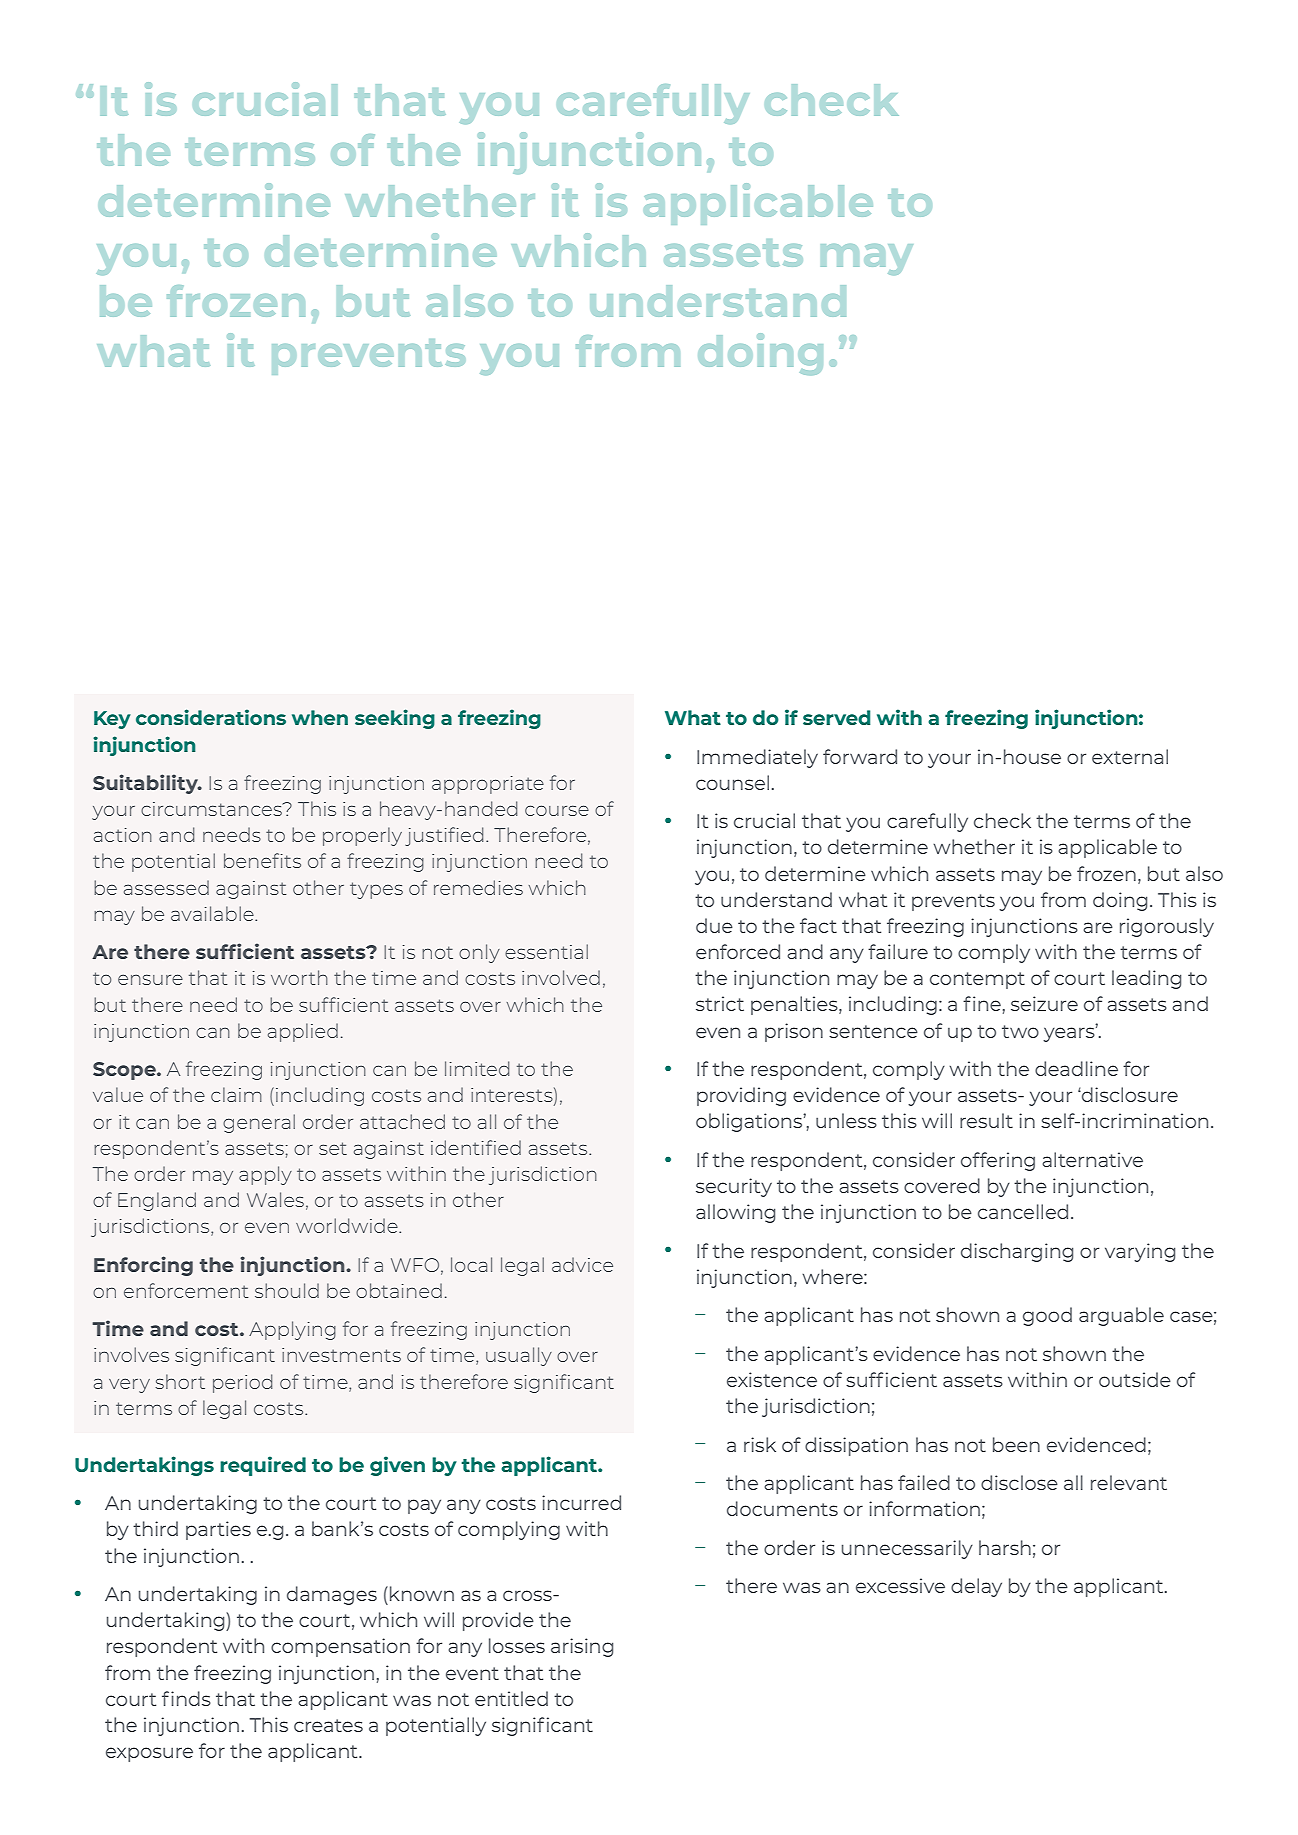 The width and height of the screenshot is (1298, 1835). I want to click on external, so click(1130, 756).
